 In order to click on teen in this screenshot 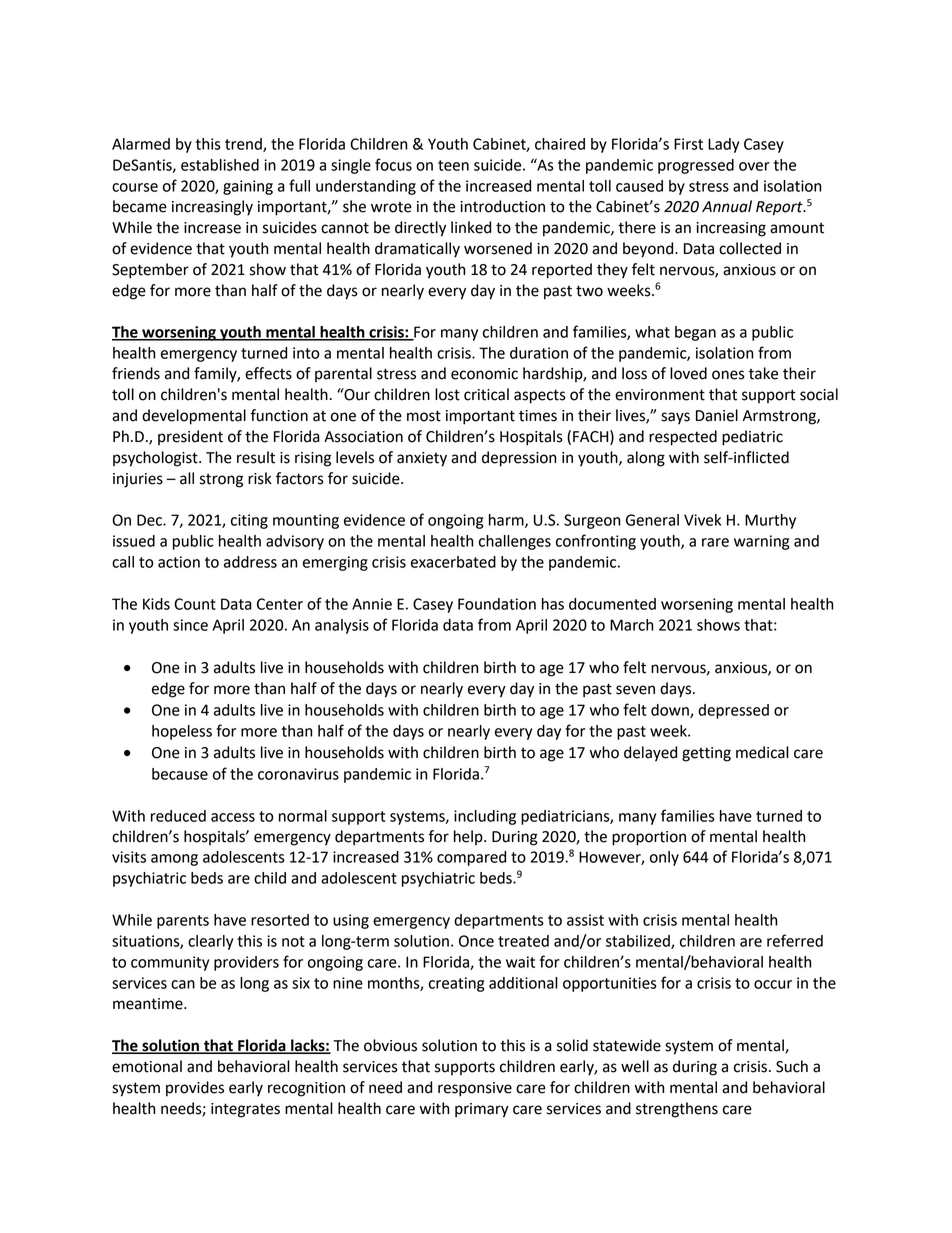, I will do `click(453, 165)`.
